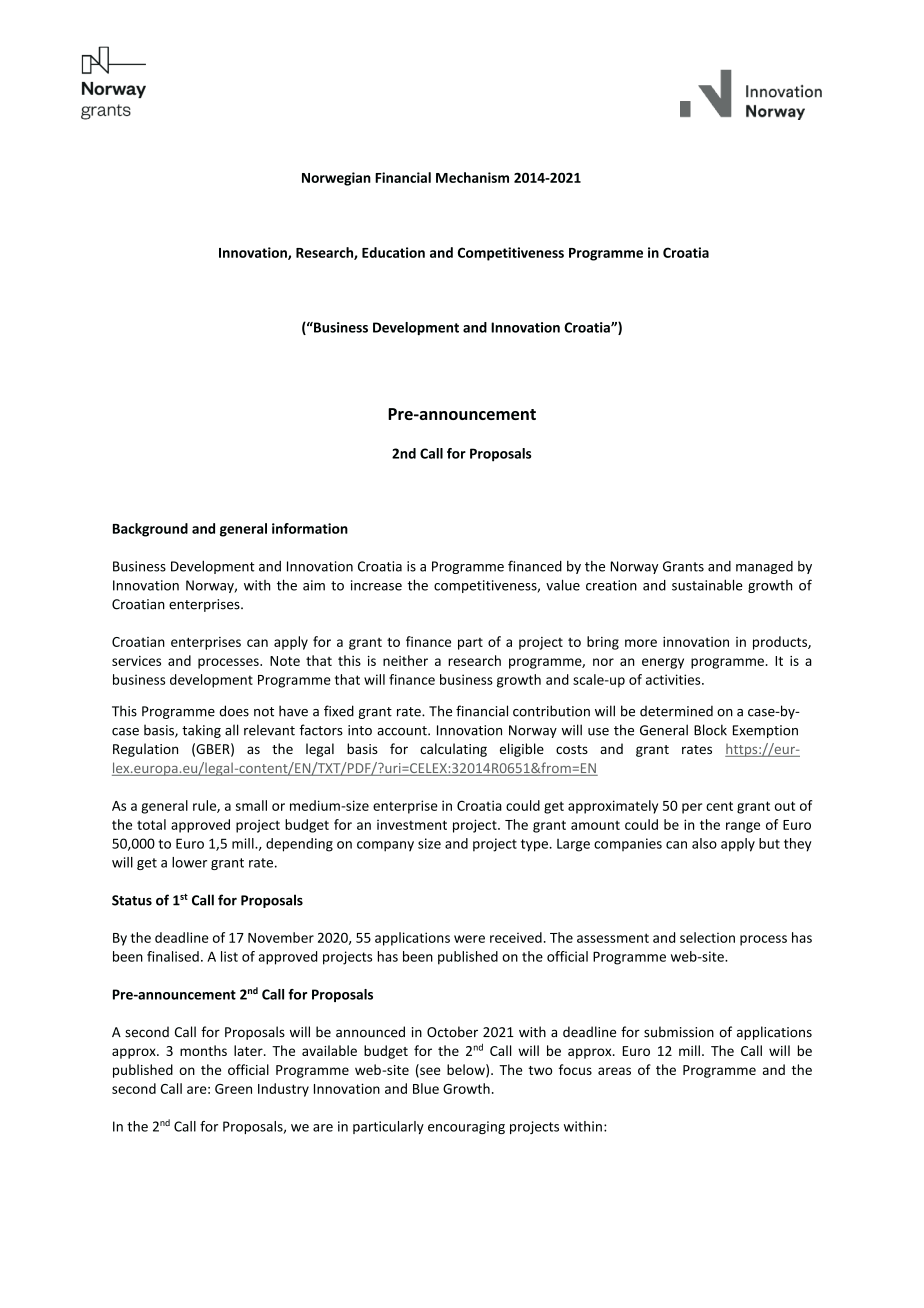 Image resolution: width=924 pixels, height=1308 pixels. Describe the element at coordinates (285, 661) in the screenshot. I see `Note` at that location.
